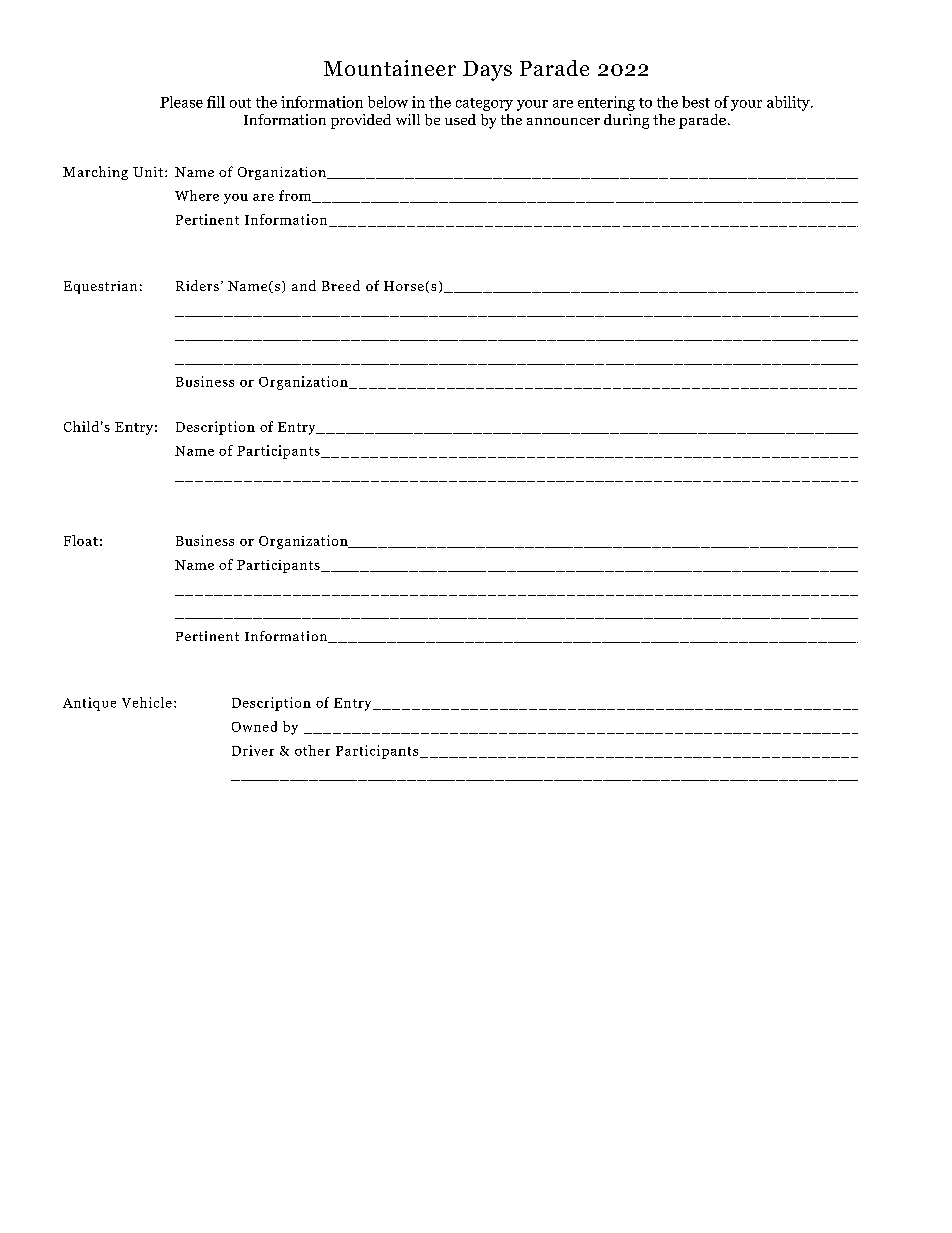 The width and height of the screenshot is (952, 1233). I want to click on Owned, so click(254, 726).
